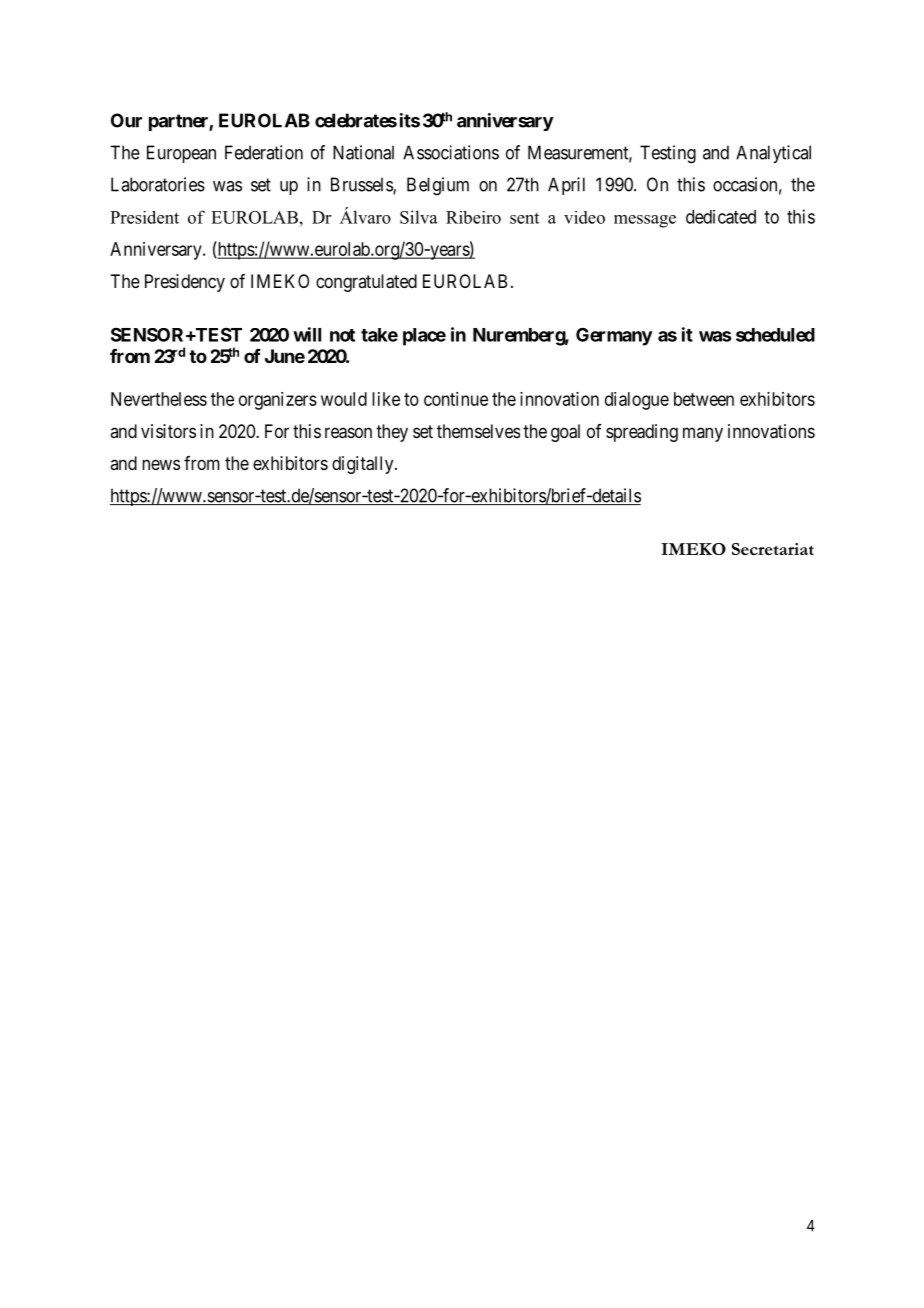  I want to click on news, so click(161, 464).
